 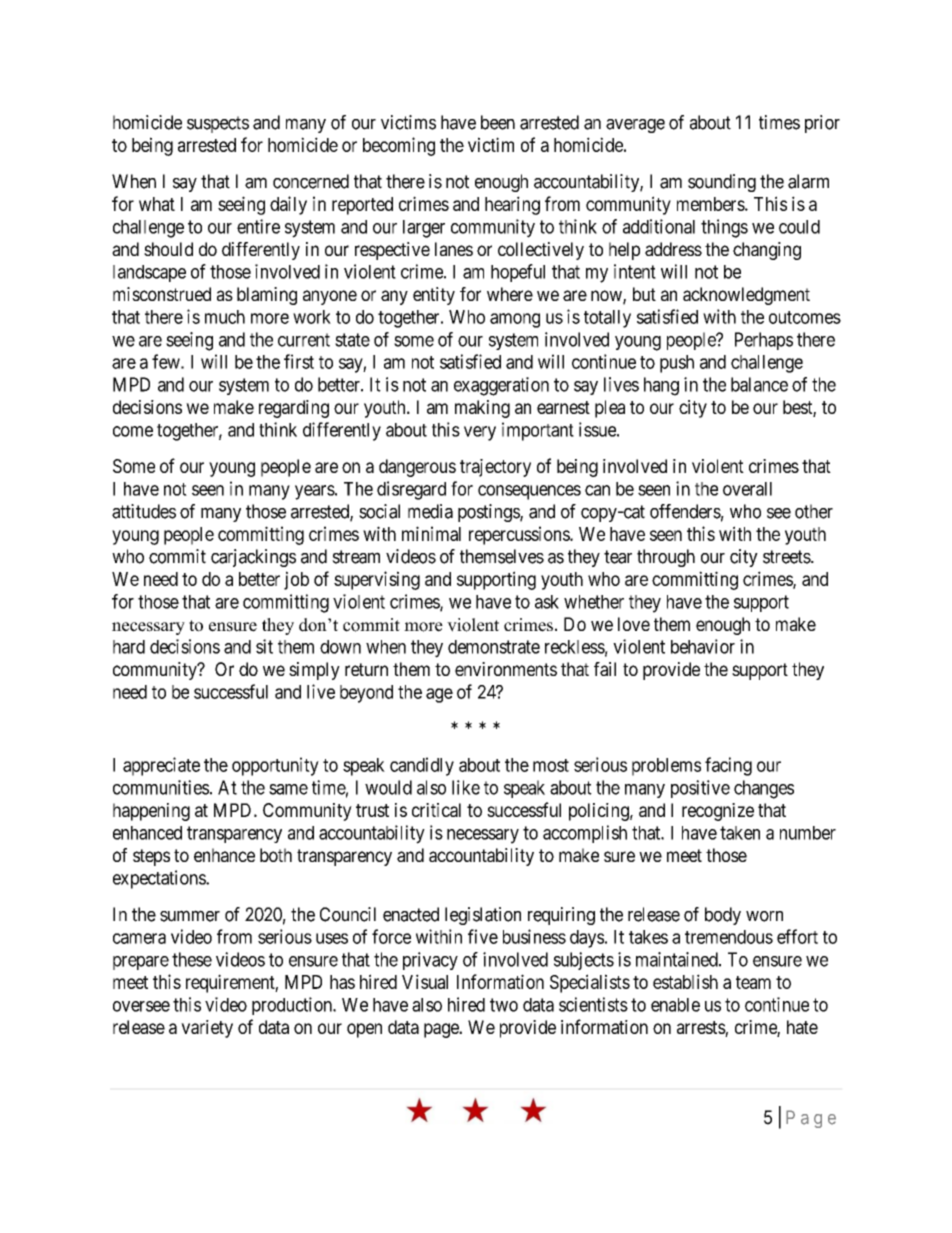 I want to click on repercussions, so click(x=520, y=535).
